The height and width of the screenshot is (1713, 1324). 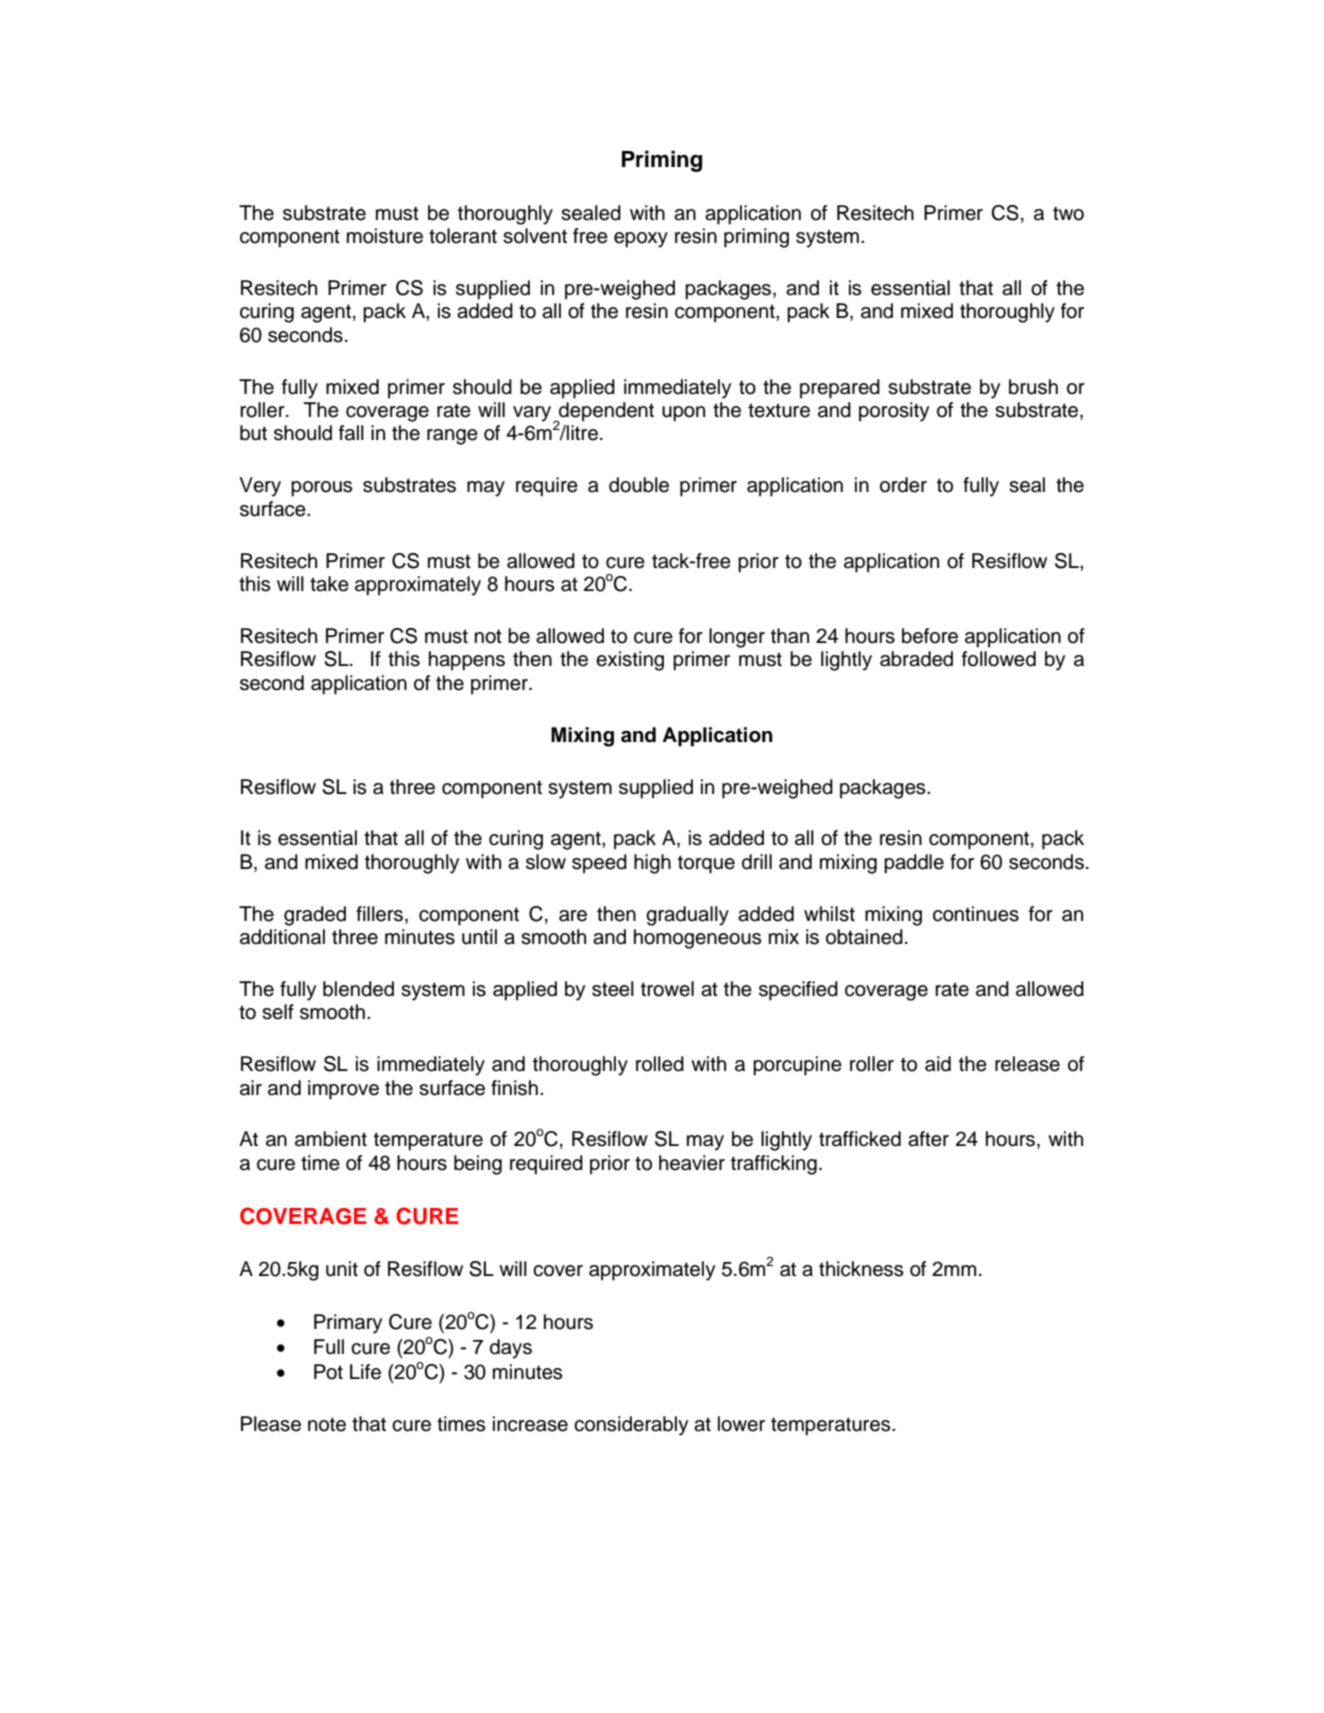 I want to click on steel, so click(x=613, y=989).
